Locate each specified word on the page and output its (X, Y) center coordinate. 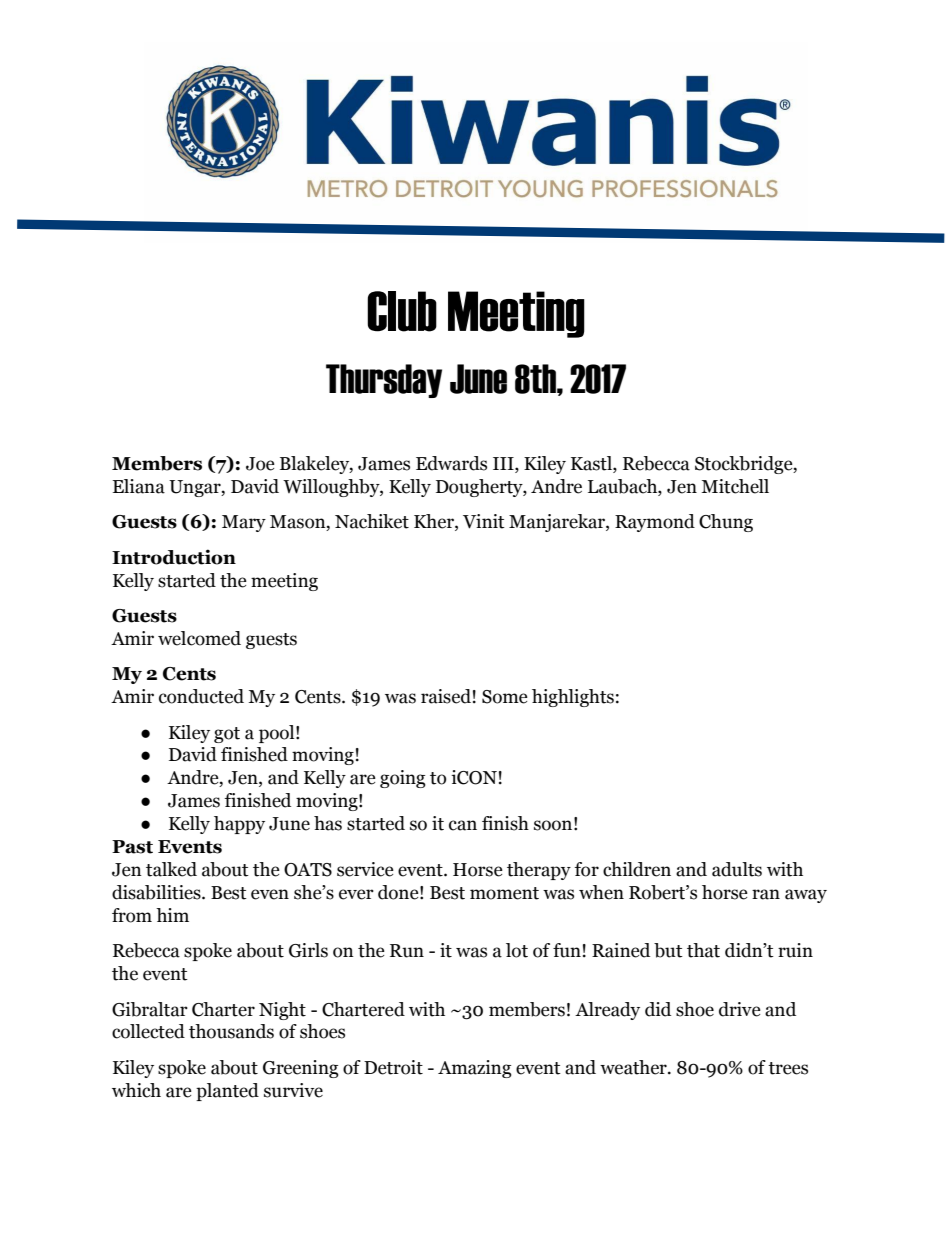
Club (402, 311)
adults (737, 869)
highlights (573, 698)
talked (171, 869)
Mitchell (735, 486)
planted (227, 1092)
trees (788, 1068)
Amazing (475, 1069)
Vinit (484, 521)
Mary (244, 523)
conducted (201, 696)
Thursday (384, 381)
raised (446, 696)
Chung (726, 523)
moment (504, 893)
